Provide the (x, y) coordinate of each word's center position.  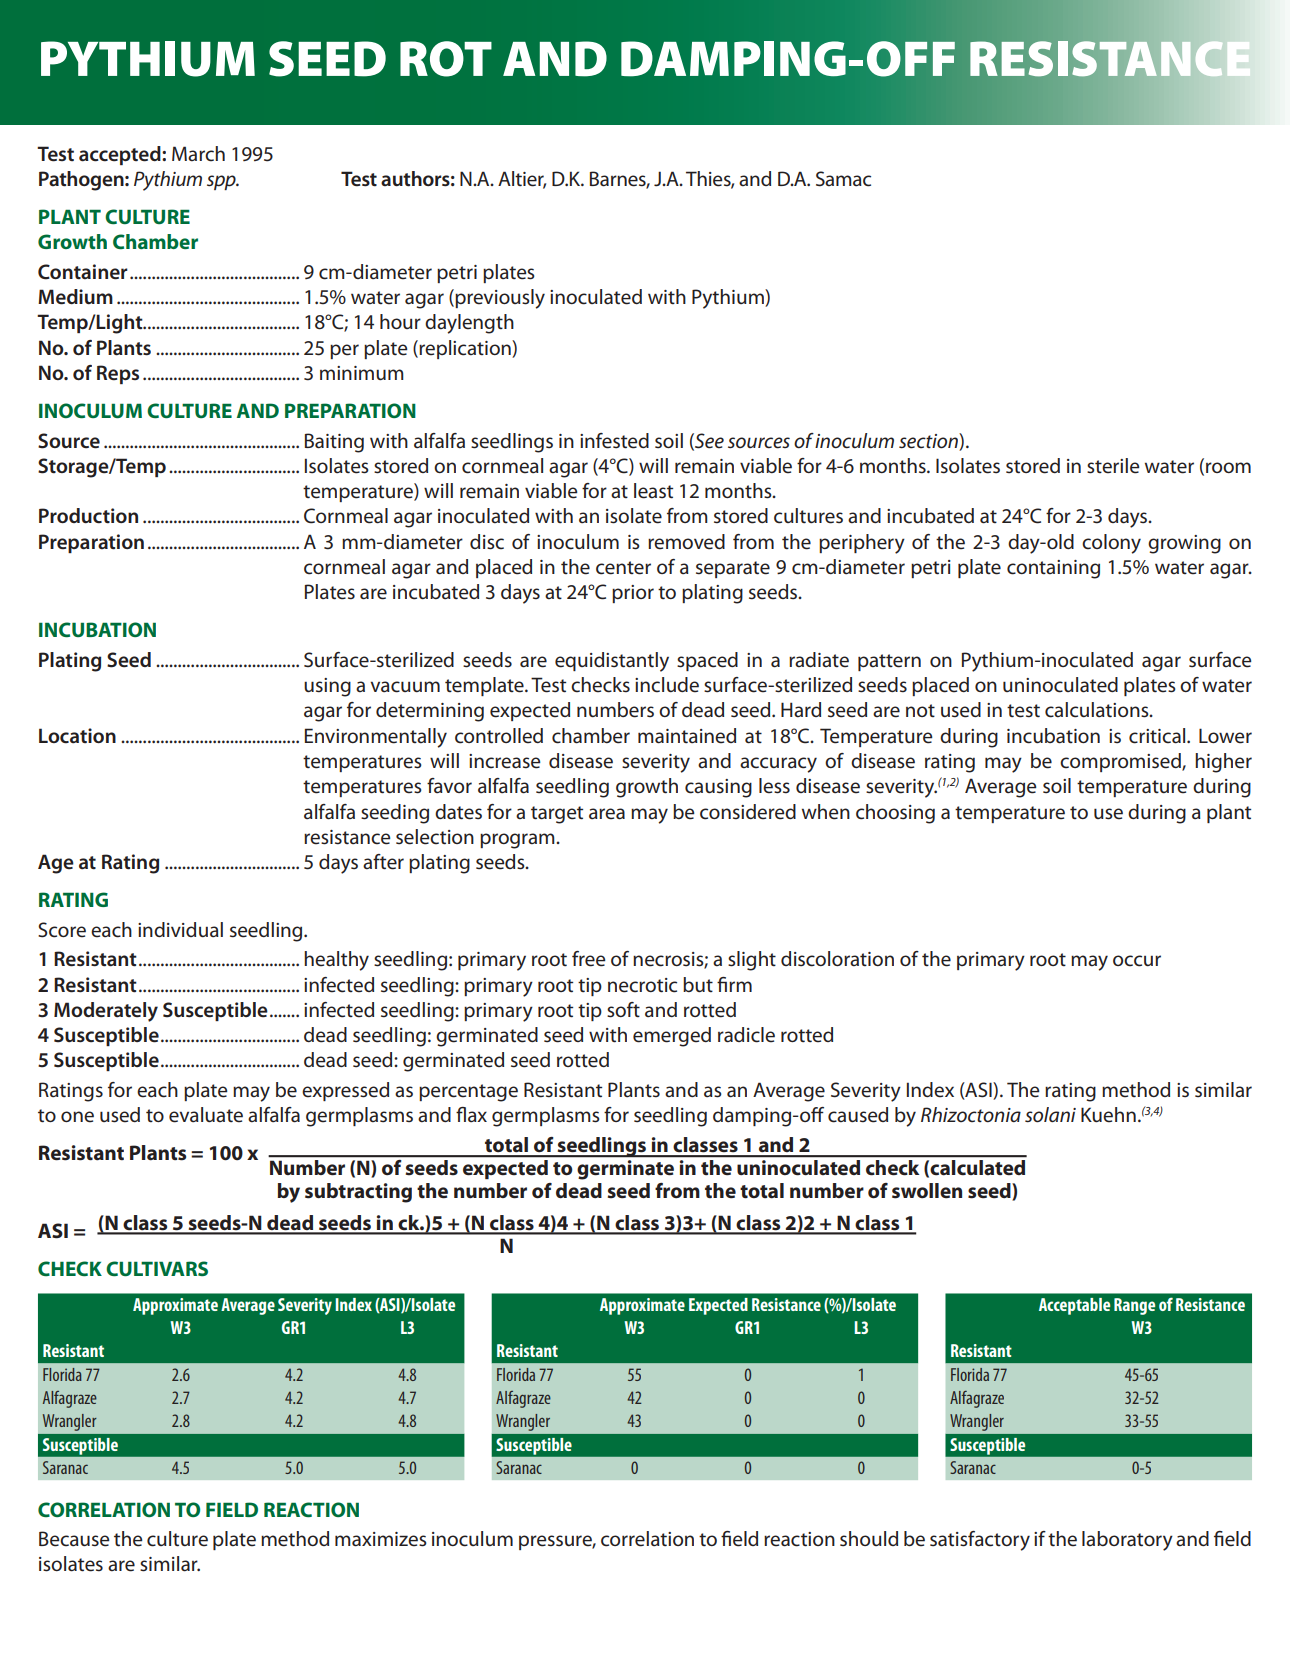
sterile (1113, 466)
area (607, 814)
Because (74, 1539)
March (198, 154)
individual (180, 929)
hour (400, 321)
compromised (1121, 762)
